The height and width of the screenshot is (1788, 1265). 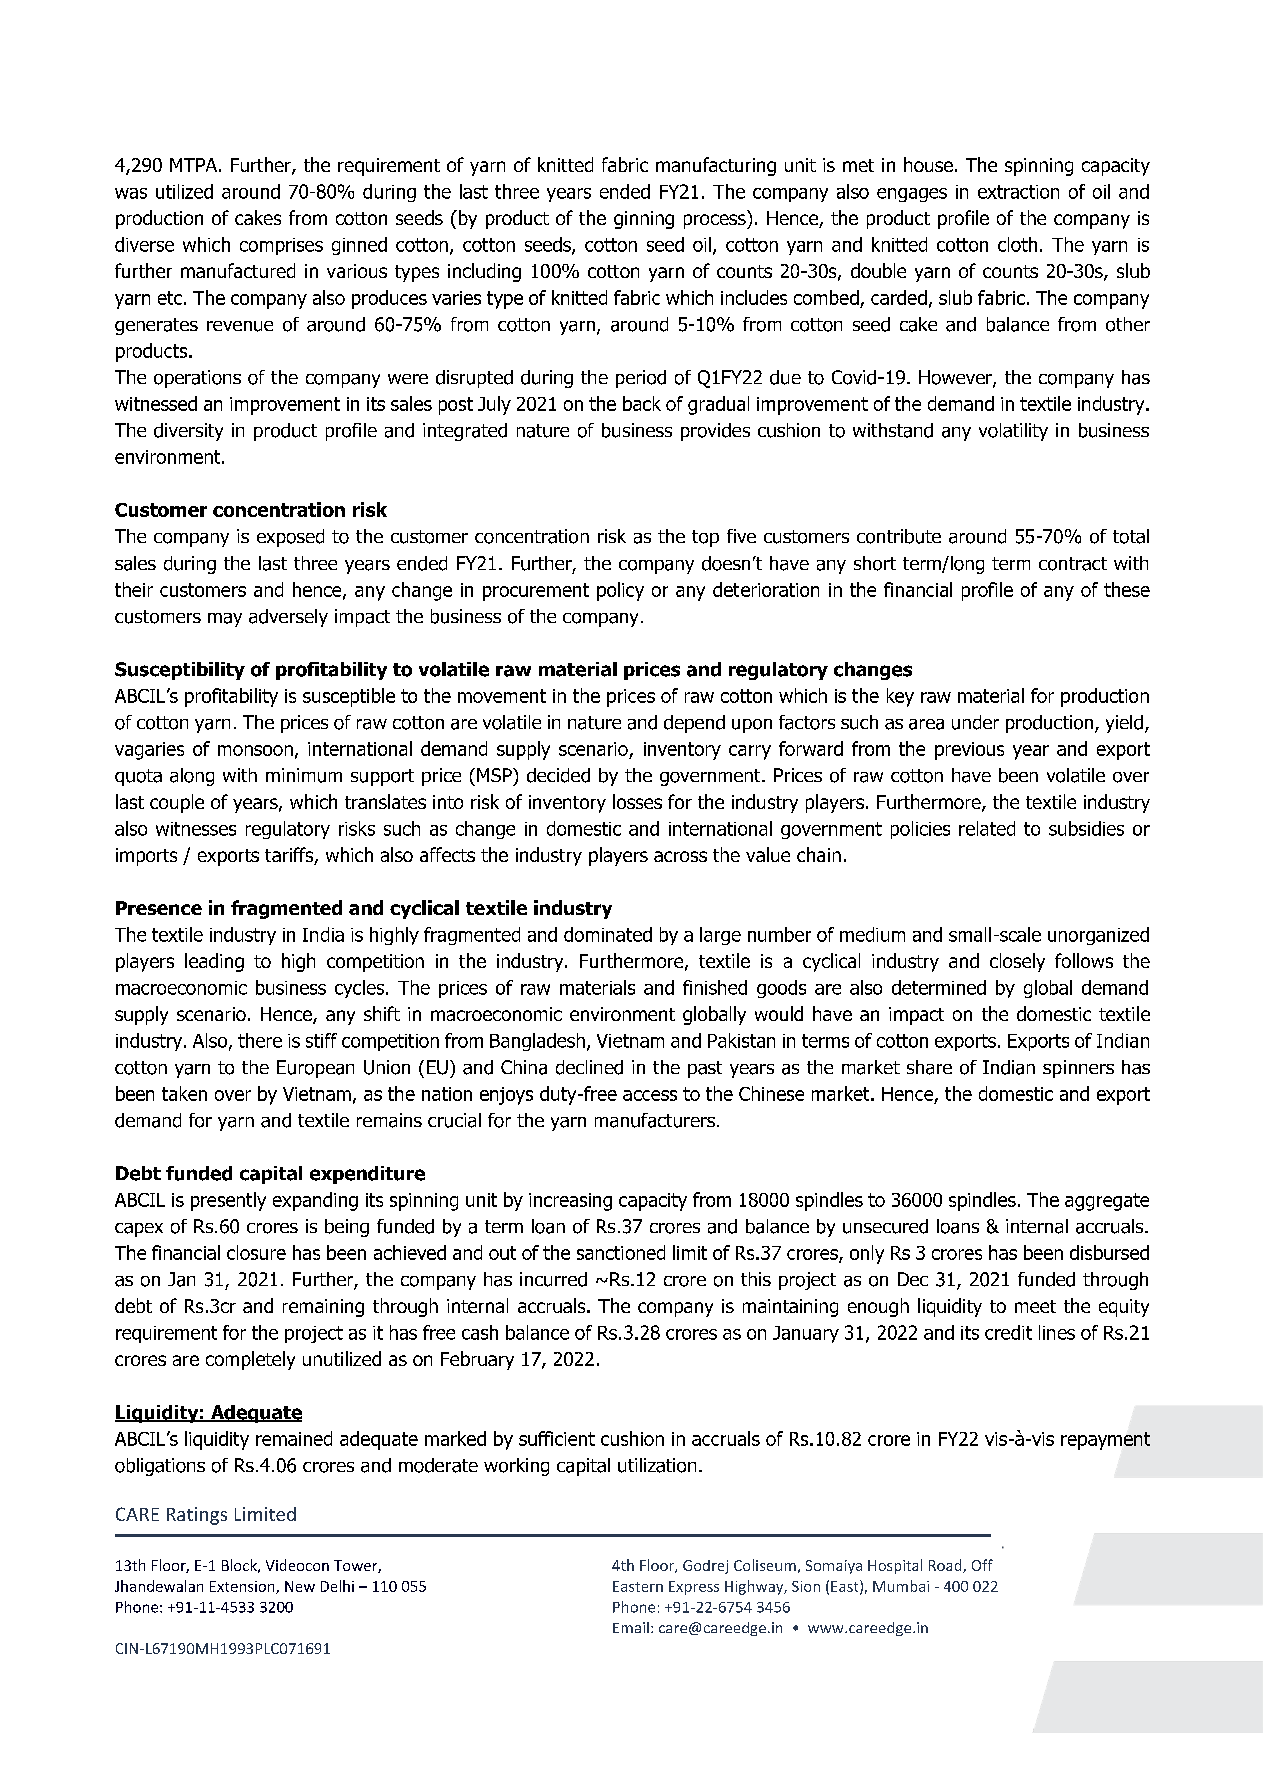 What do you see at coordinates (159, 908) in the screenshot?
I see `Presence` at bounding box center [159, 908].
